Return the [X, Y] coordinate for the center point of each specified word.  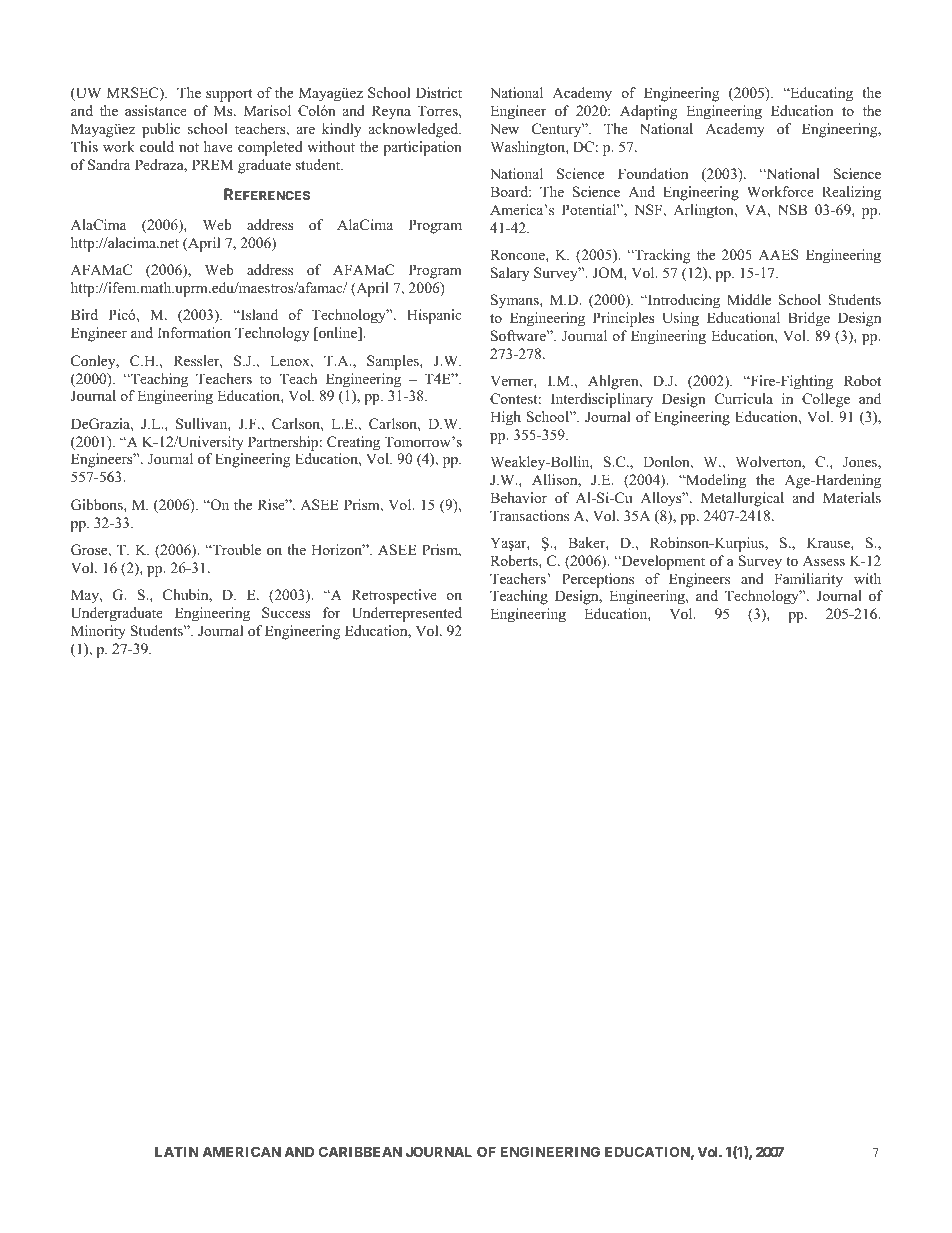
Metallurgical [742, 499]
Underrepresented [407, 614]
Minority [98, 632]
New [504, 128]
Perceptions [598, 580]
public [161, 130]
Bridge [809, 319]
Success [286, 613]
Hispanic [434, 316]
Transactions [529, 515]
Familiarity [808, 580]
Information [194, 332]
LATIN [177, 1151]
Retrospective [394, 596]
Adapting [648, 112]
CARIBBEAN [360, 1151]
